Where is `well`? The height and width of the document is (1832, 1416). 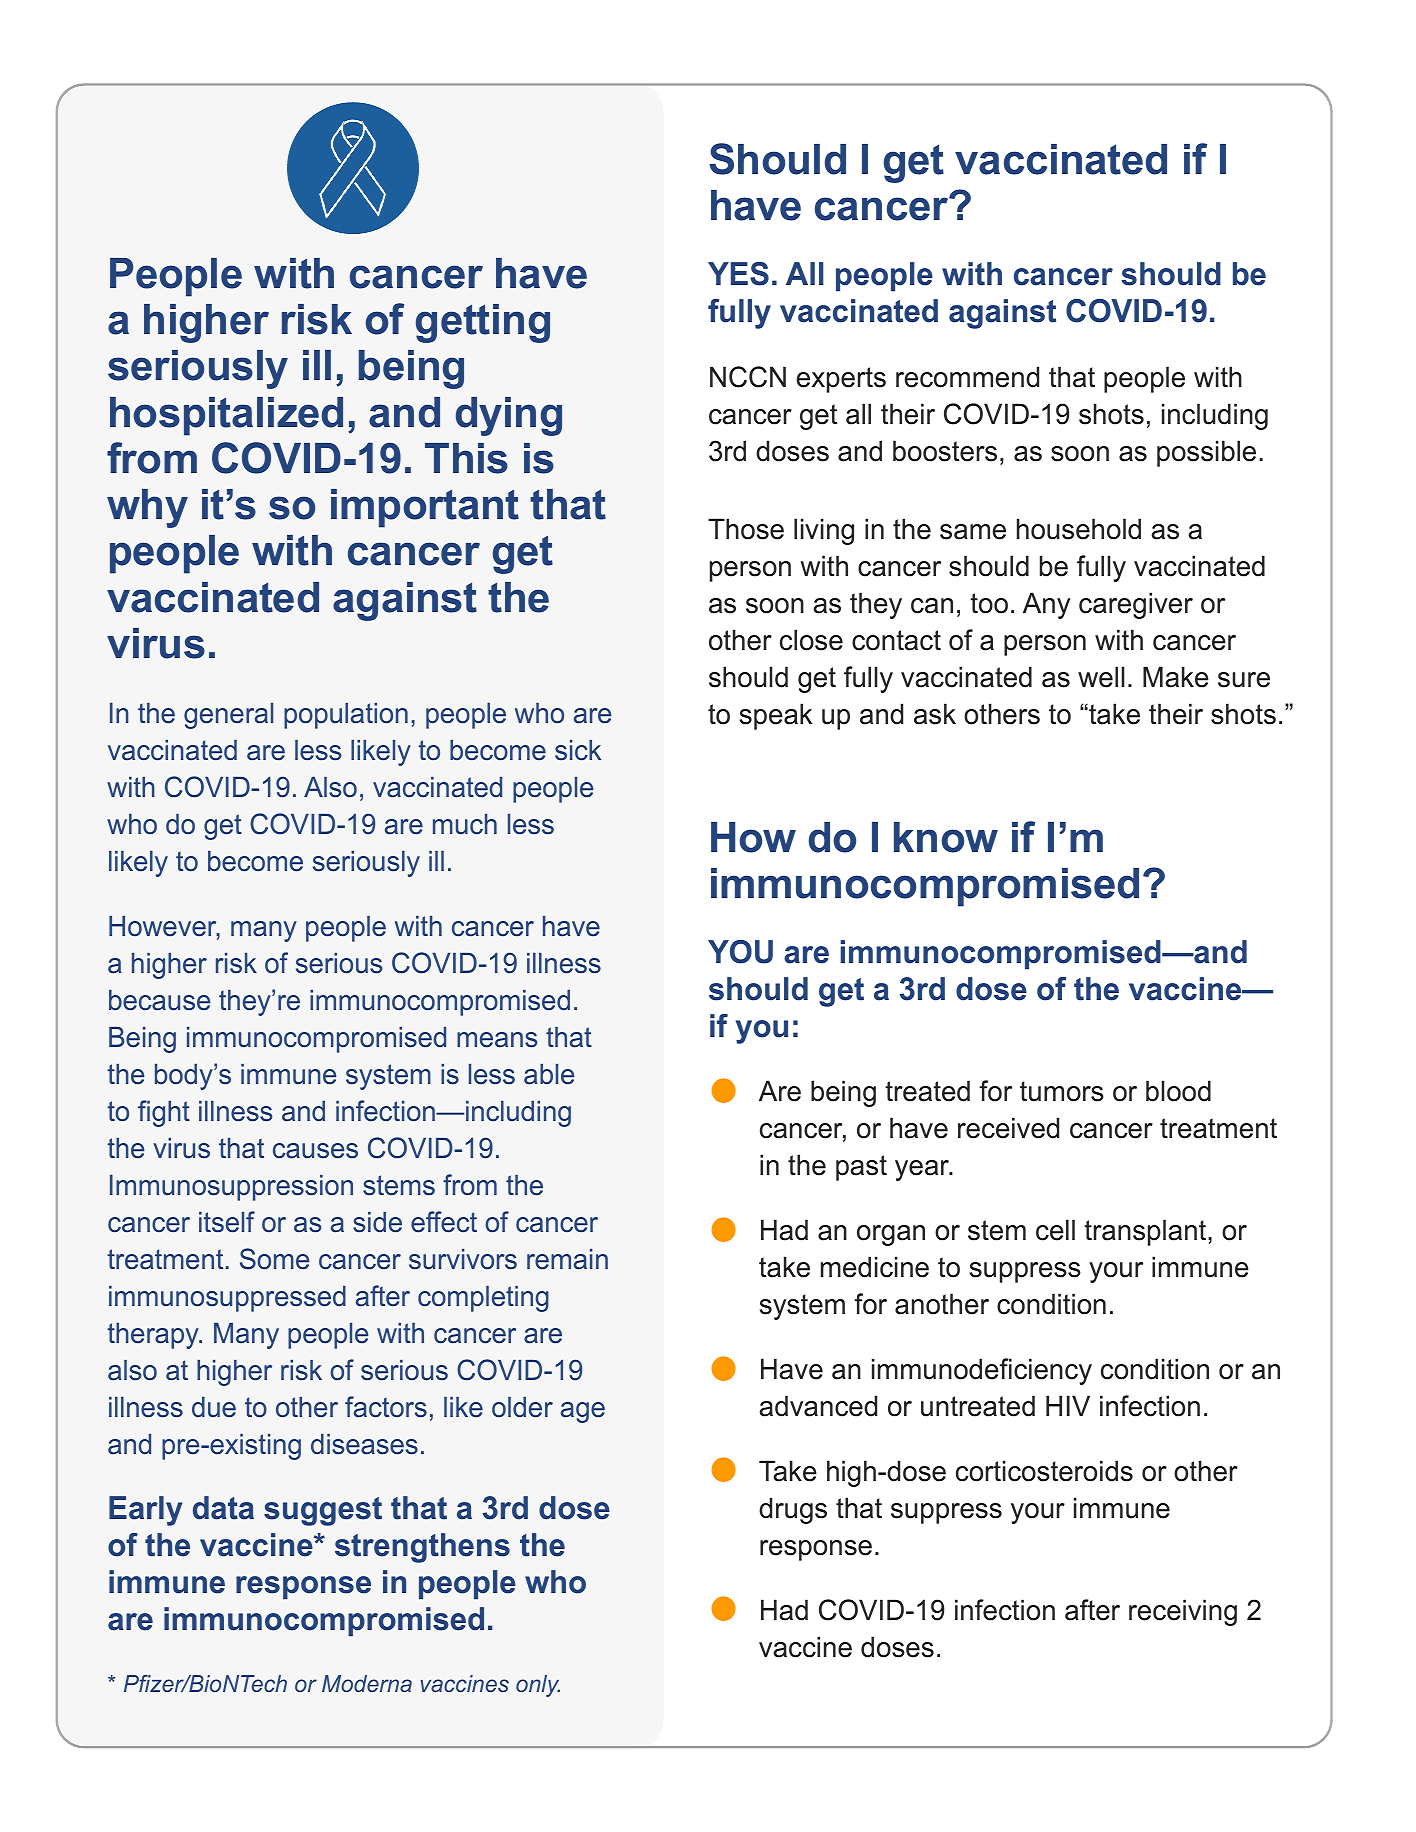 well is located at coordinates (1101, 677).
